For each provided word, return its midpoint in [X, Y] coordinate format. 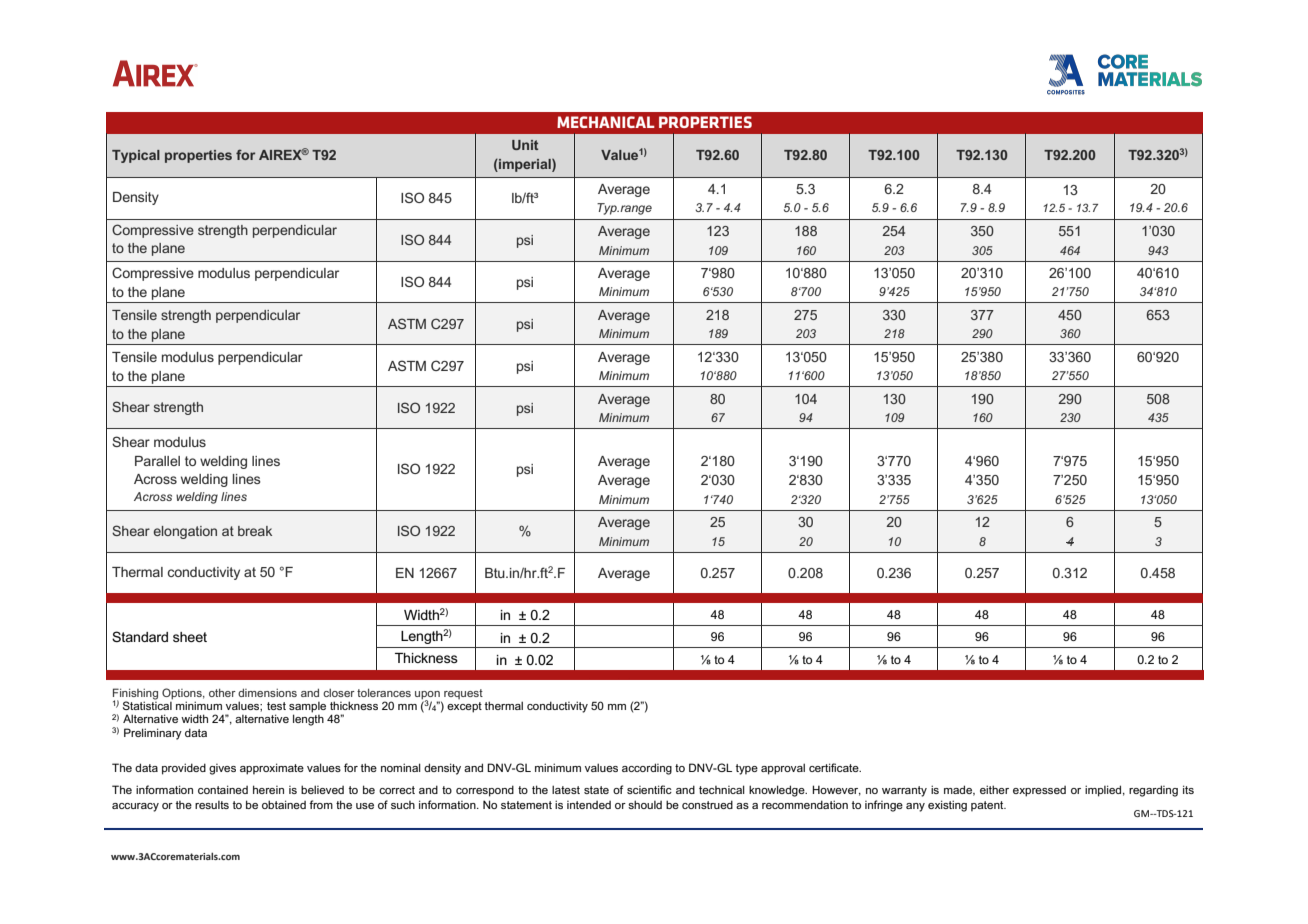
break [255, 531]
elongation [185, 532]
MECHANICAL [606, 122]
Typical [136, 156]
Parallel [157, 461]
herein [268, 789]
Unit [525, 145]
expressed [1039, 791]
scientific [649, 789]
